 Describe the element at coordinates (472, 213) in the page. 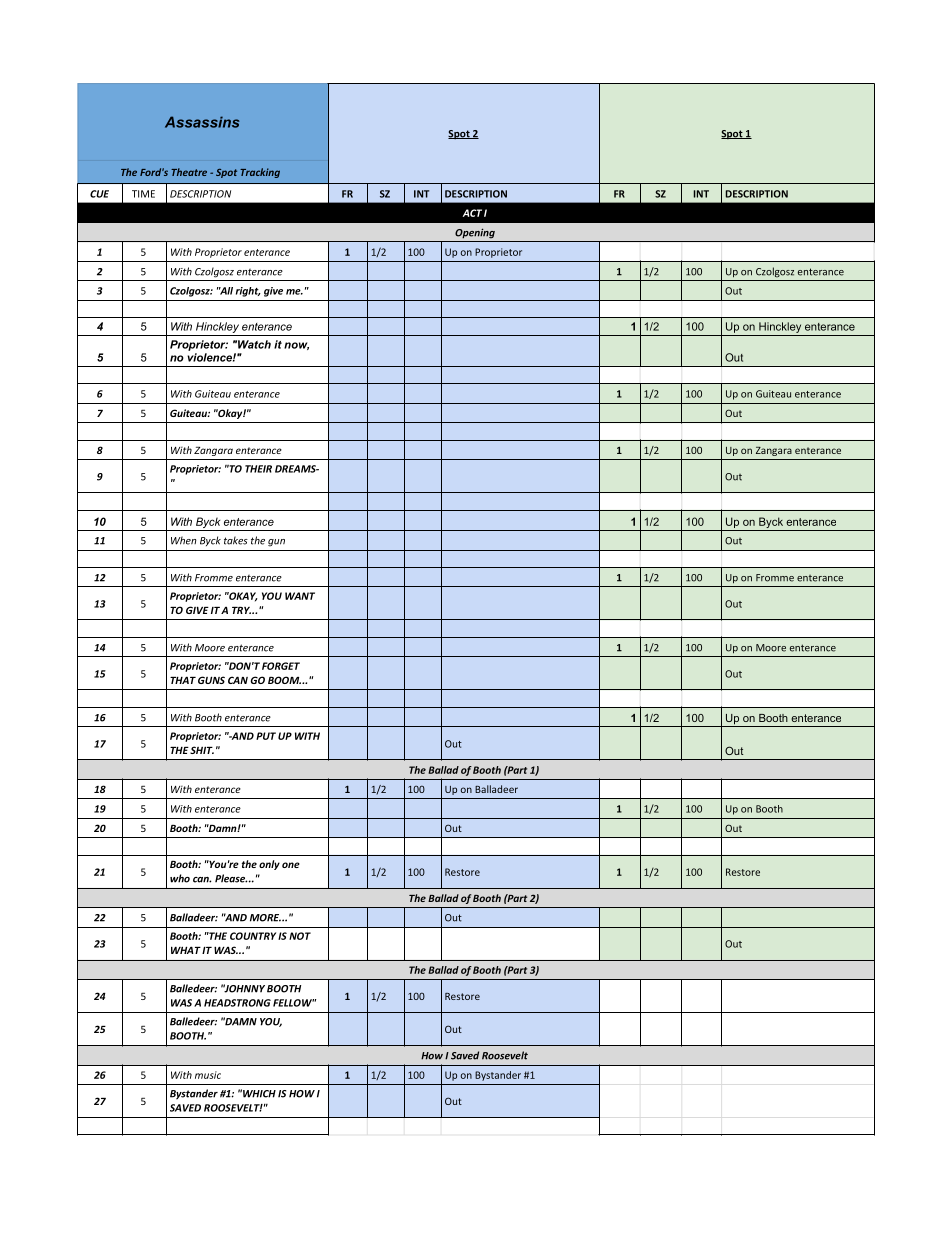

I see `ACT` at that location.
